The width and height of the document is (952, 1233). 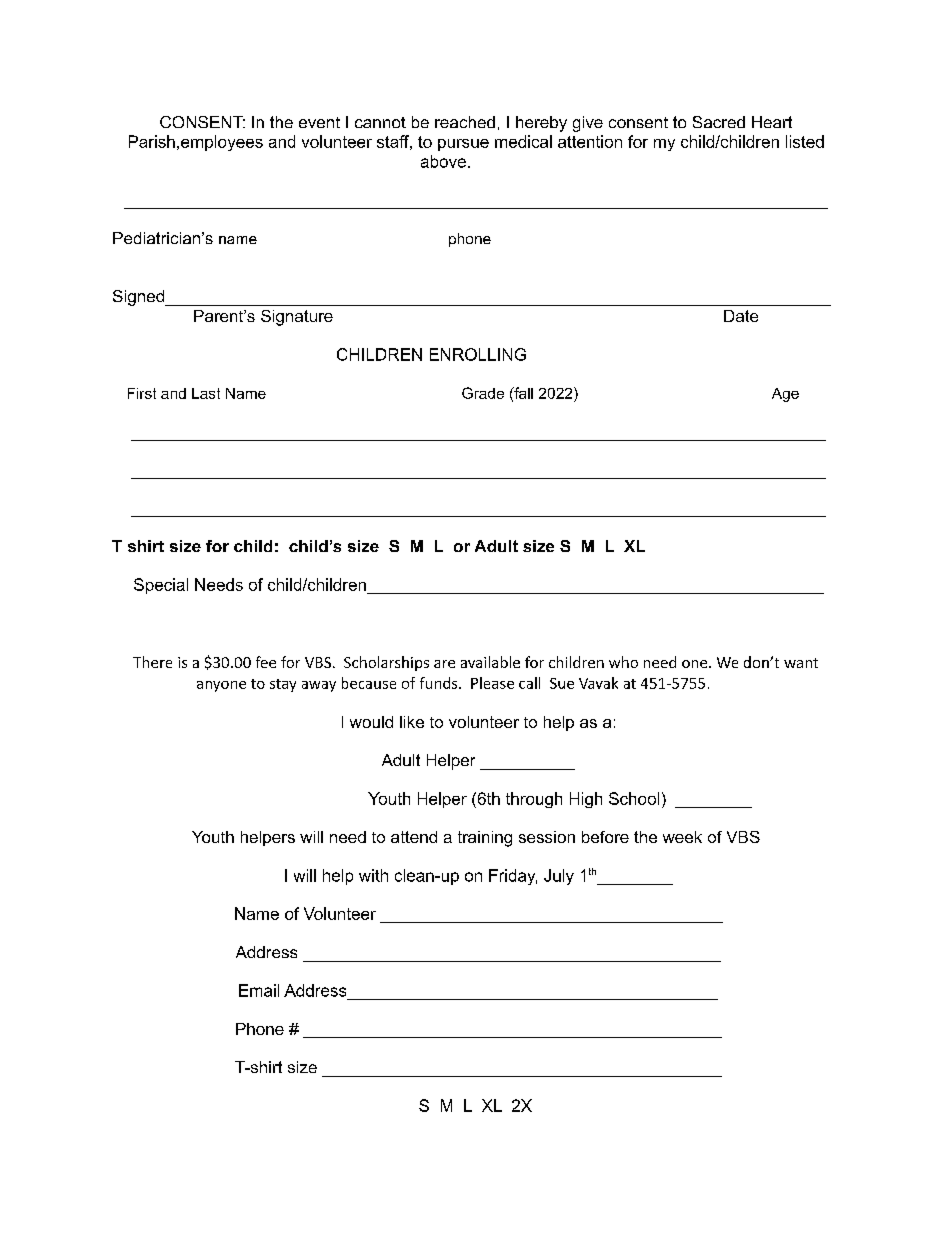 What do you see at coordinates (492, 683) in the document?
I see `Please` at bounding box center [492, 683].
